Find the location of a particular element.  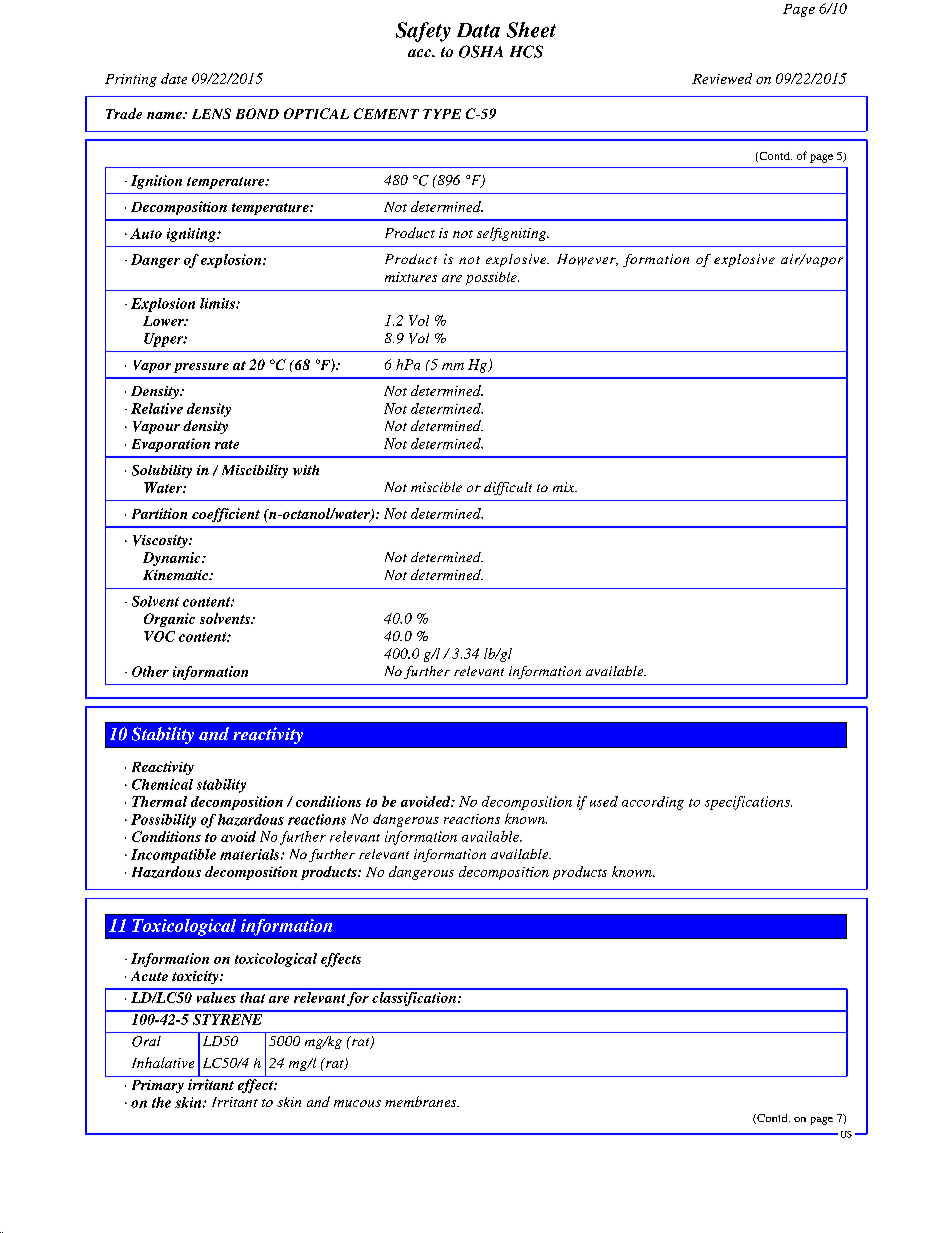

Oral is located at coordinates (146, 1041).
